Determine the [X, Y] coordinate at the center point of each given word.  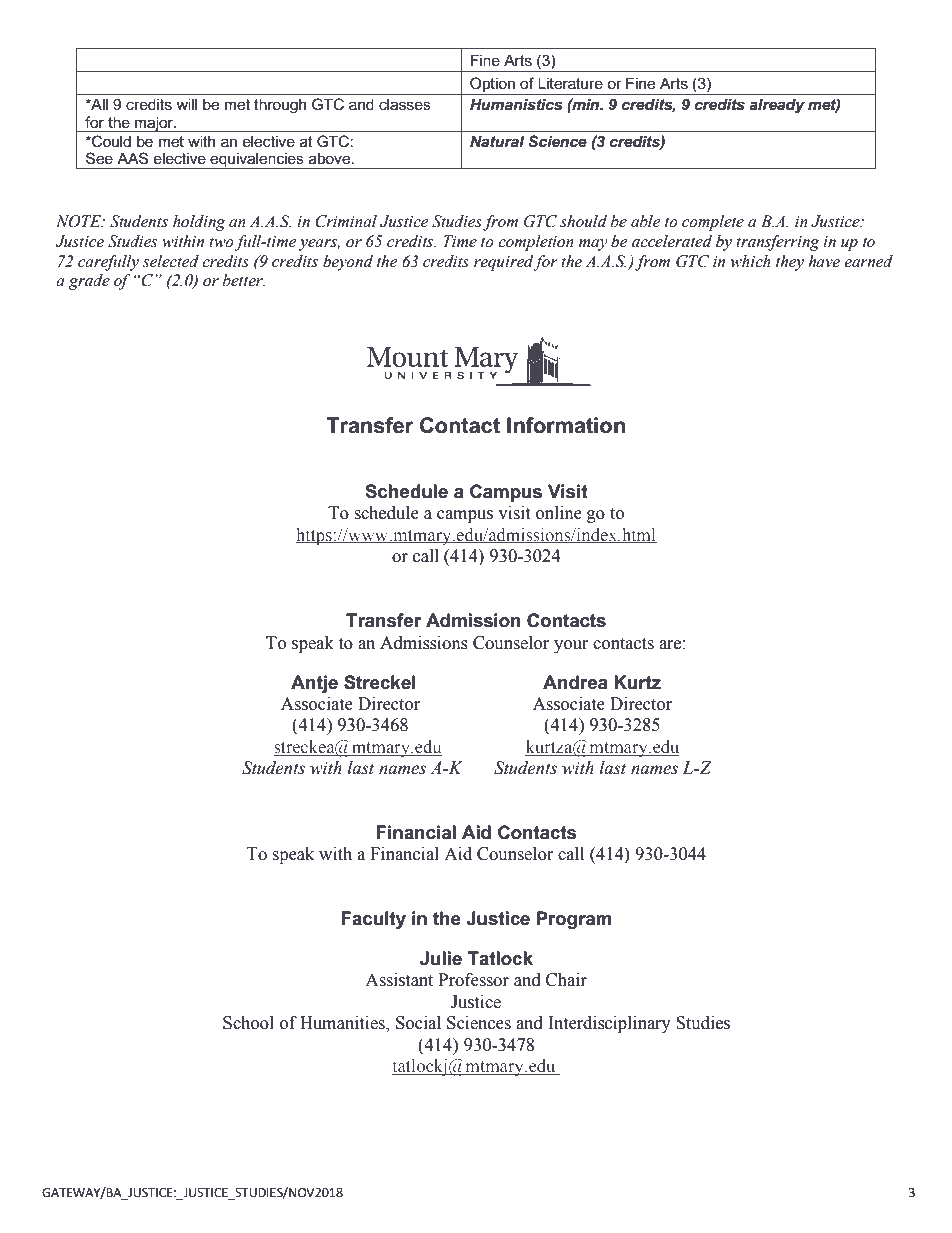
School [248, 1023]
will [186, 104]
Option [492, 86]
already [777, 106]
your [571, 646]
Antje [314, 684]
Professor [474, 980]
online [559, 513]
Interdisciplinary [609, 1024]
